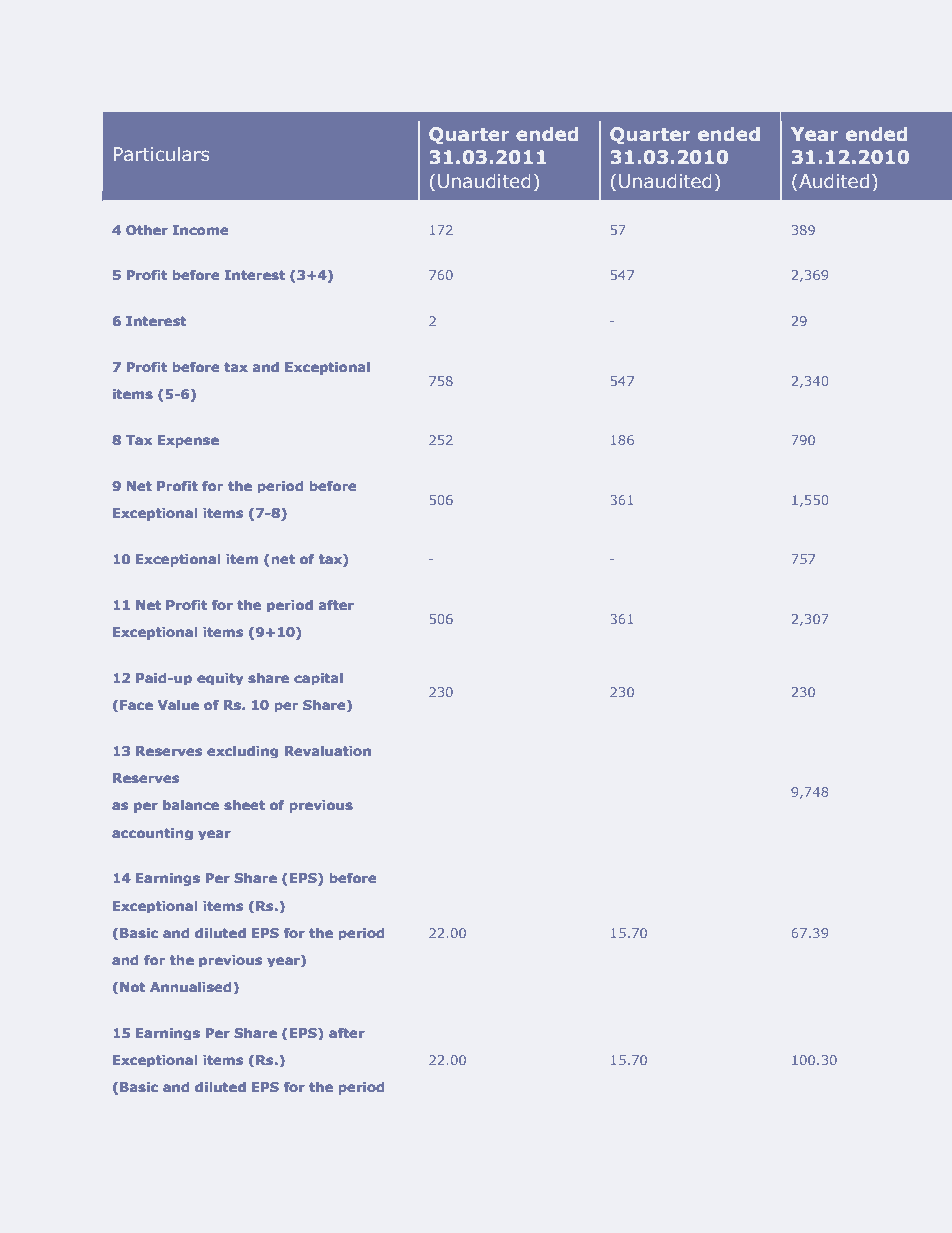 The height and width of the image is (1233, 952). Describe the element at coordinates (245, 805) in the image. I see `sheet` at that location.
